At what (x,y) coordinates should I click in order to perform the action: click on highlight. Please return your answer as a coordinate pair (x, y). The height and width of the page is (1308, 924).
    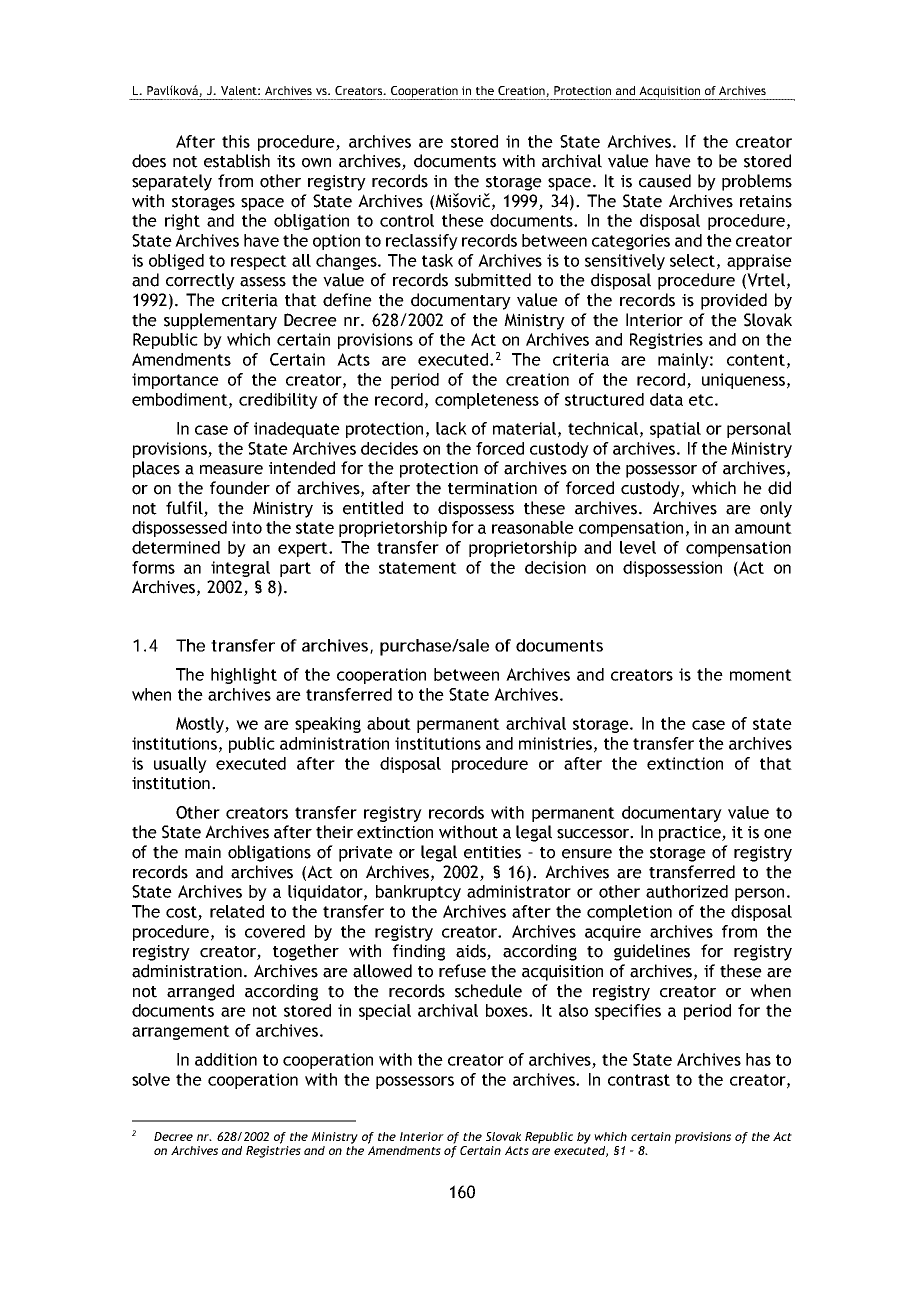
    Looking at the image, I should click on (244, 676).
